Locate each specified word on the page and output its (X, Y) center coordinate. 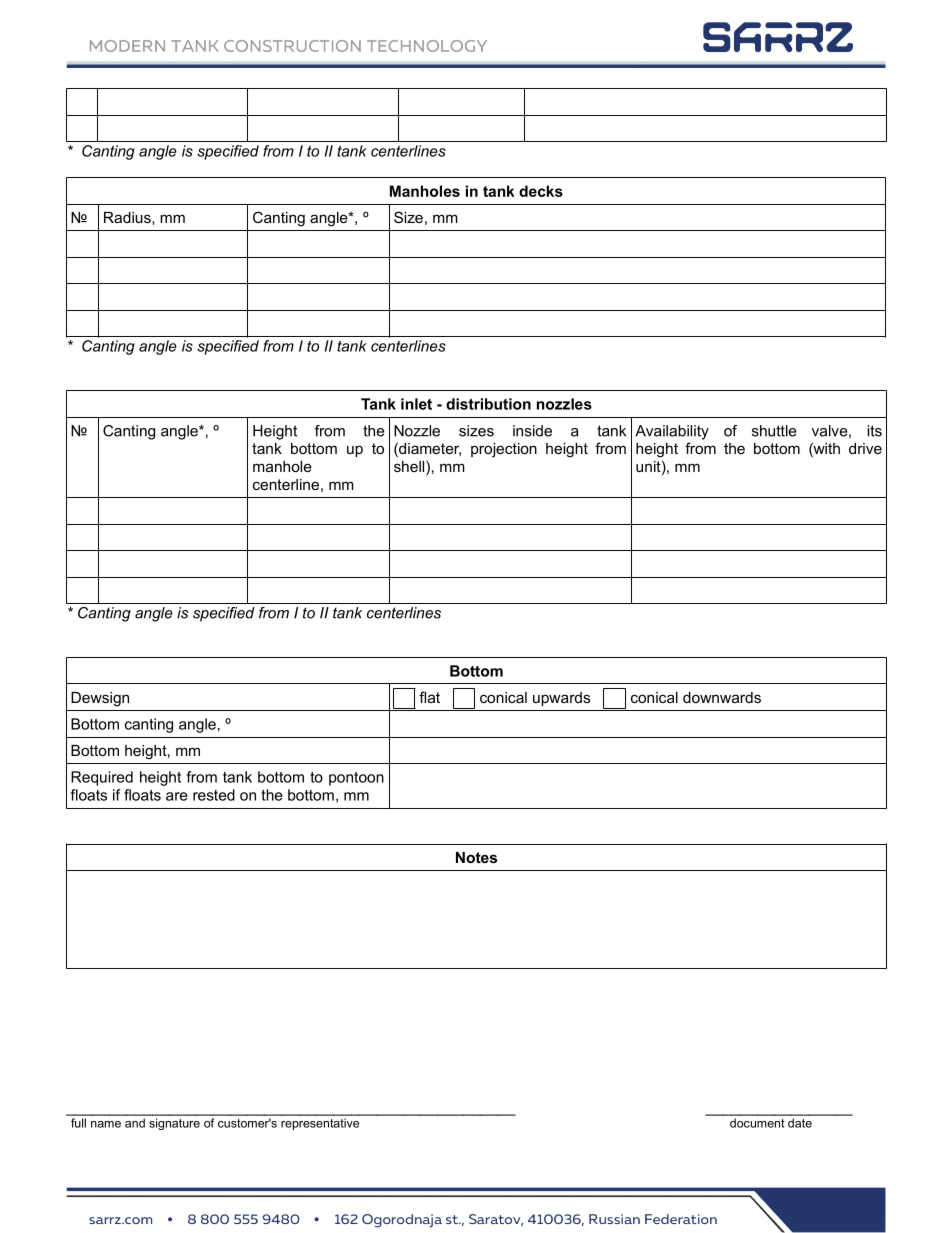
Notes (476, 857)
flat (429, 697)
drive (865, 448)
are (177, 796)
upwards (561, 699)
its (874, 431)
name (106, 1124)
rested (214, 795)
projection (504, 450)
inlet (416, 404)
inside (532, 431)
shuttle (774, 431)
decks (541, 191)
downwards (722, 697)
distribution (488, 404)
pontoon (356, 779)
